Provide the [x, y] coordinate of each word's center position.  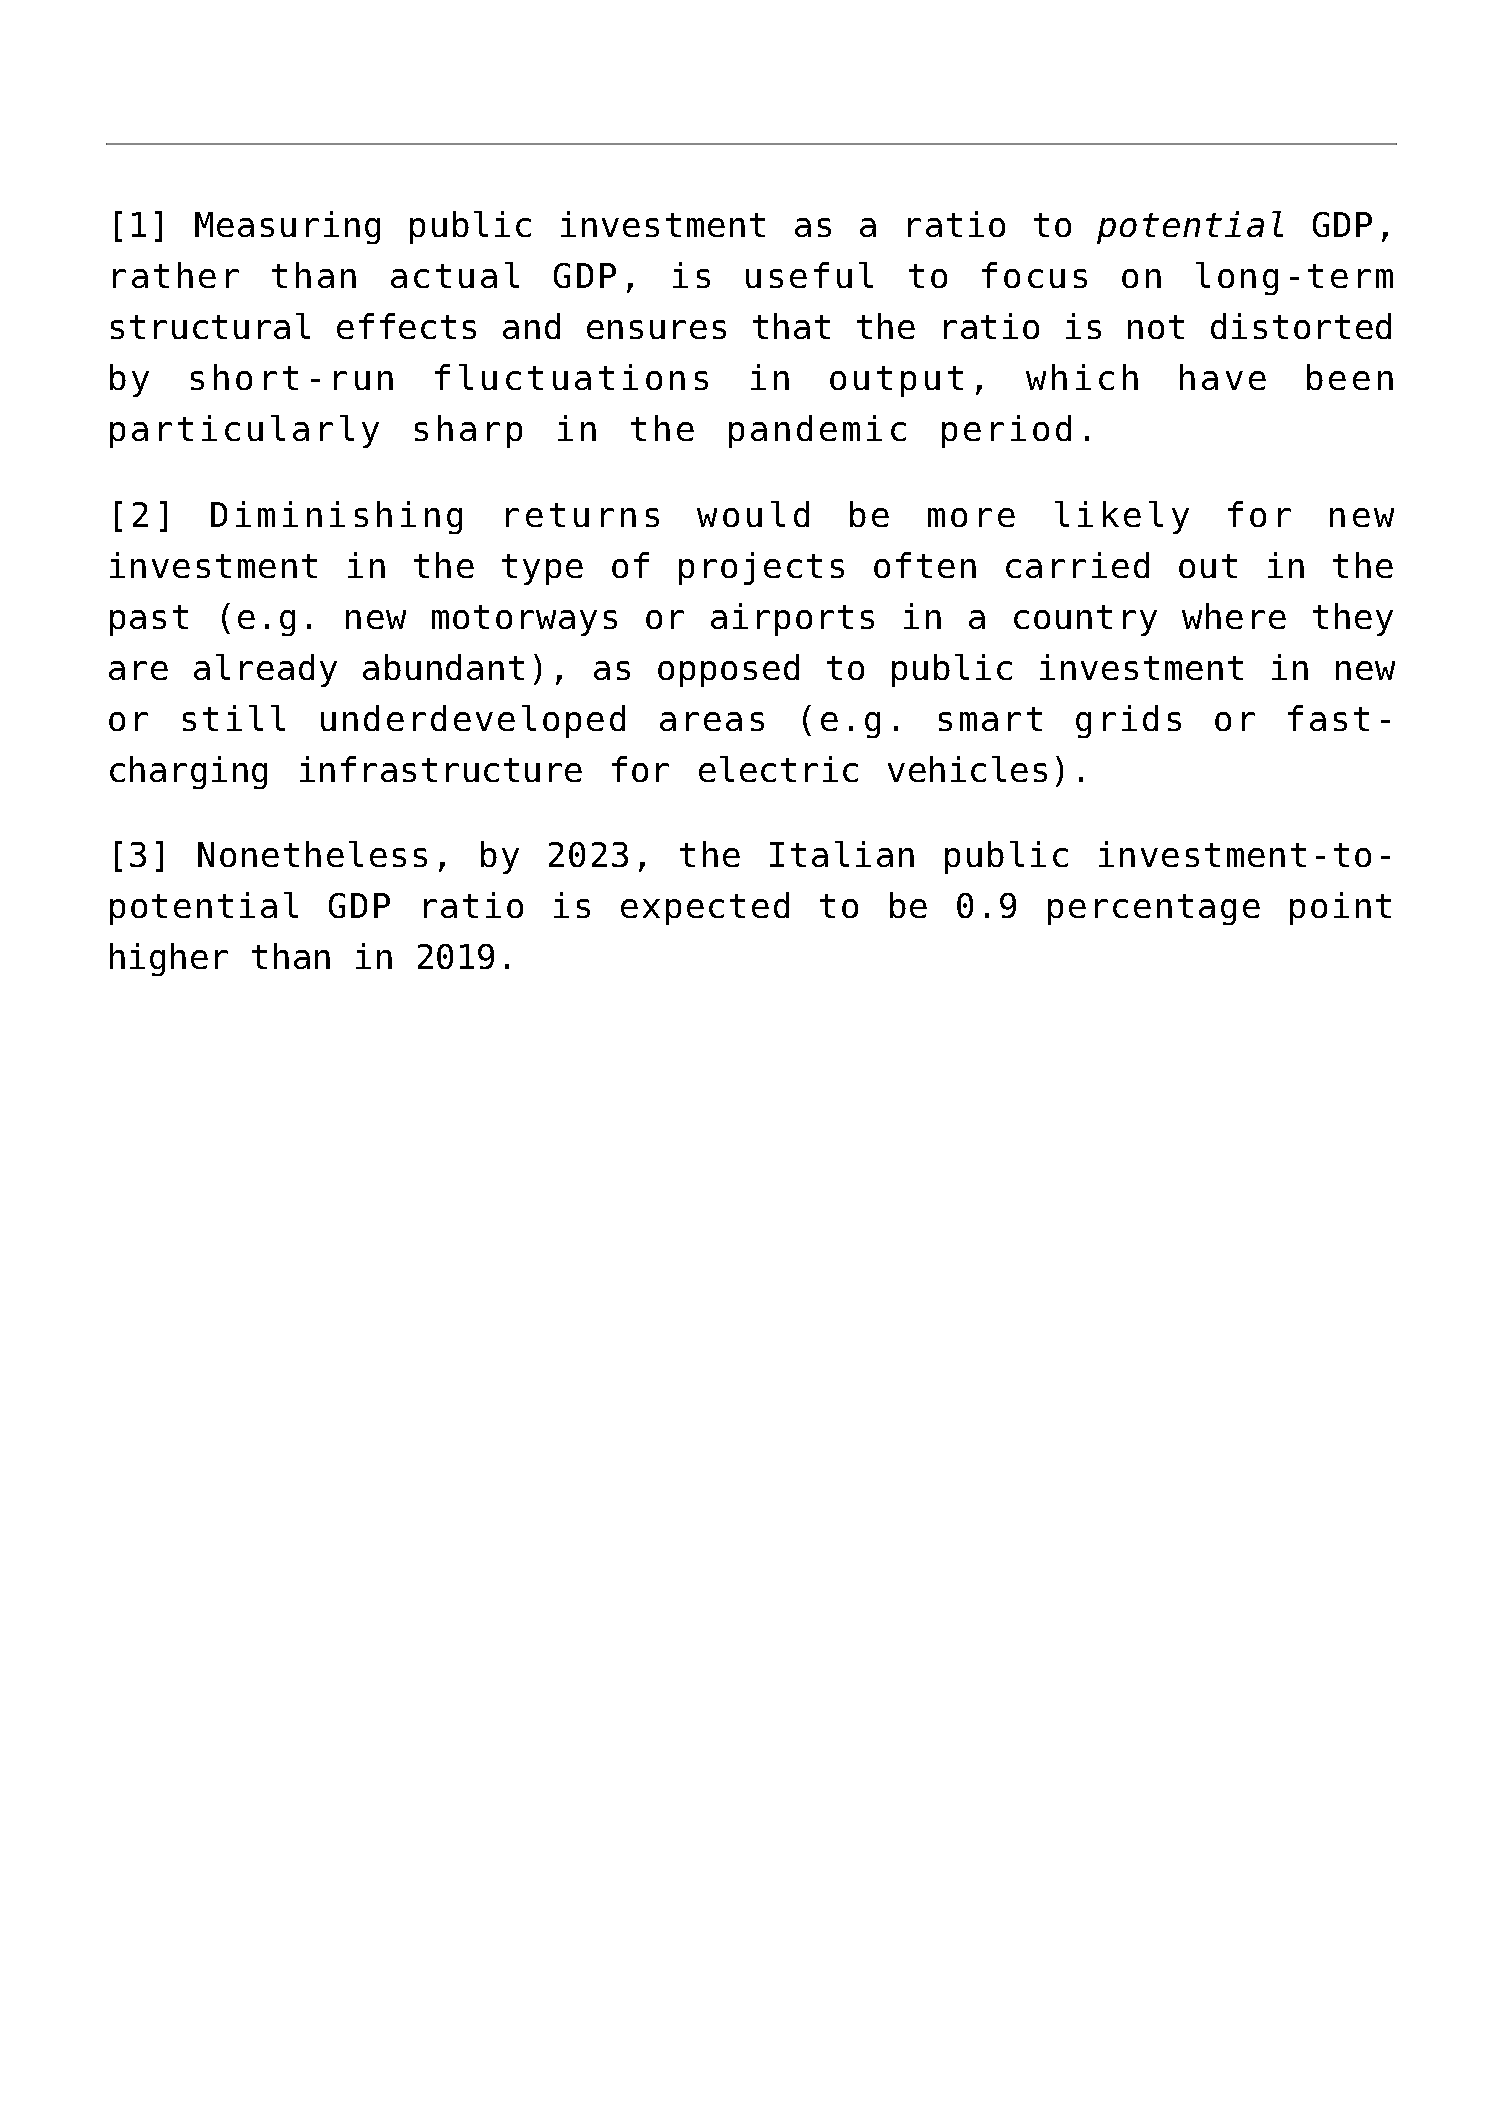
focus [1034, 275]
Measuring [287, 227]
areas [712, 721]
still [234, 718]
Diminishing [336, 517]
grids [1128, 721]
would [753, 514]
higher [169, 959]
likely [1122, 517]
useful [809, 275]
